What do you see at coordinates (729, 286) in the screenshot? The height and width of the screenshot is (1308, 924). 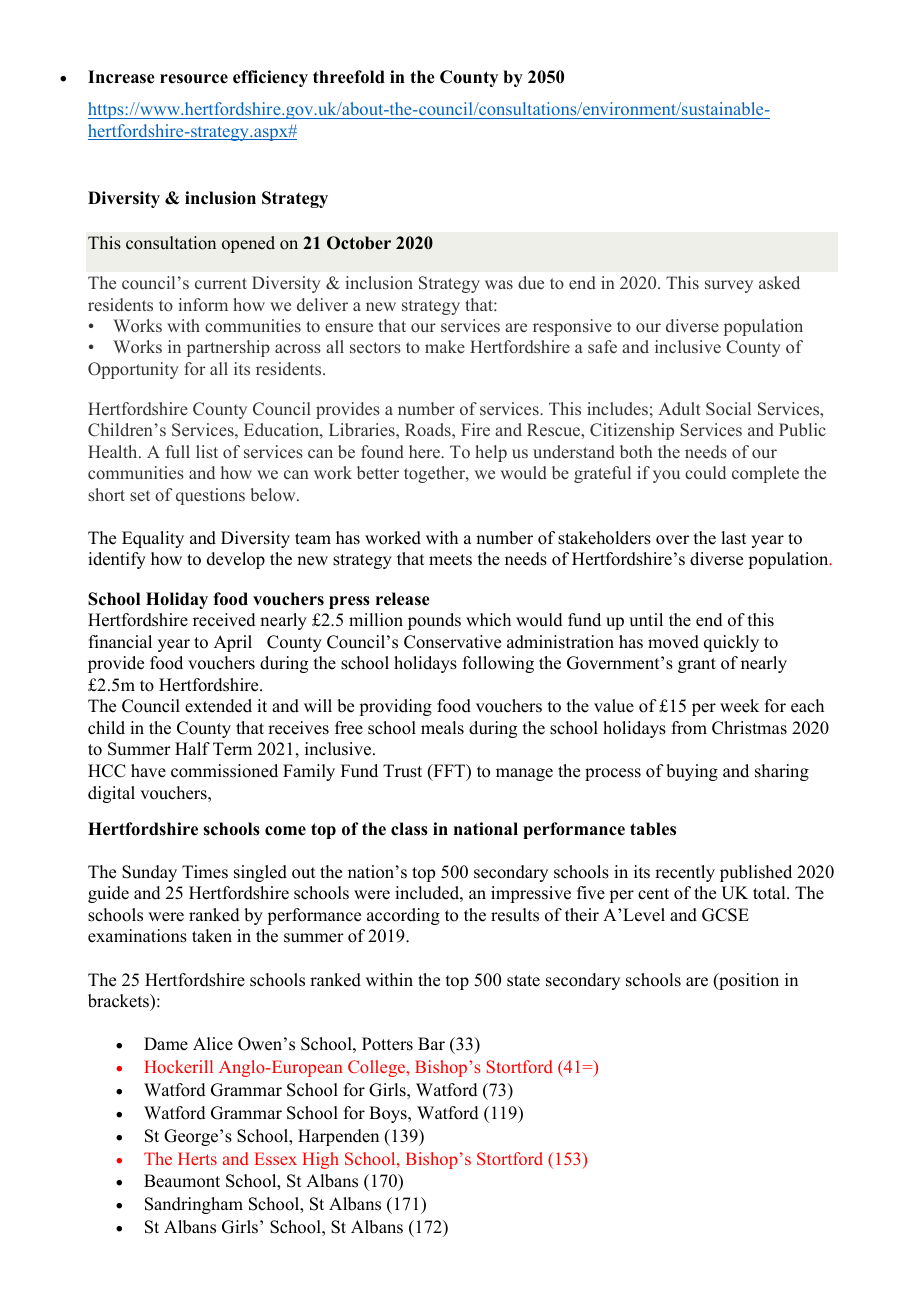 I see `survey` at bounding box center [729, 286].
